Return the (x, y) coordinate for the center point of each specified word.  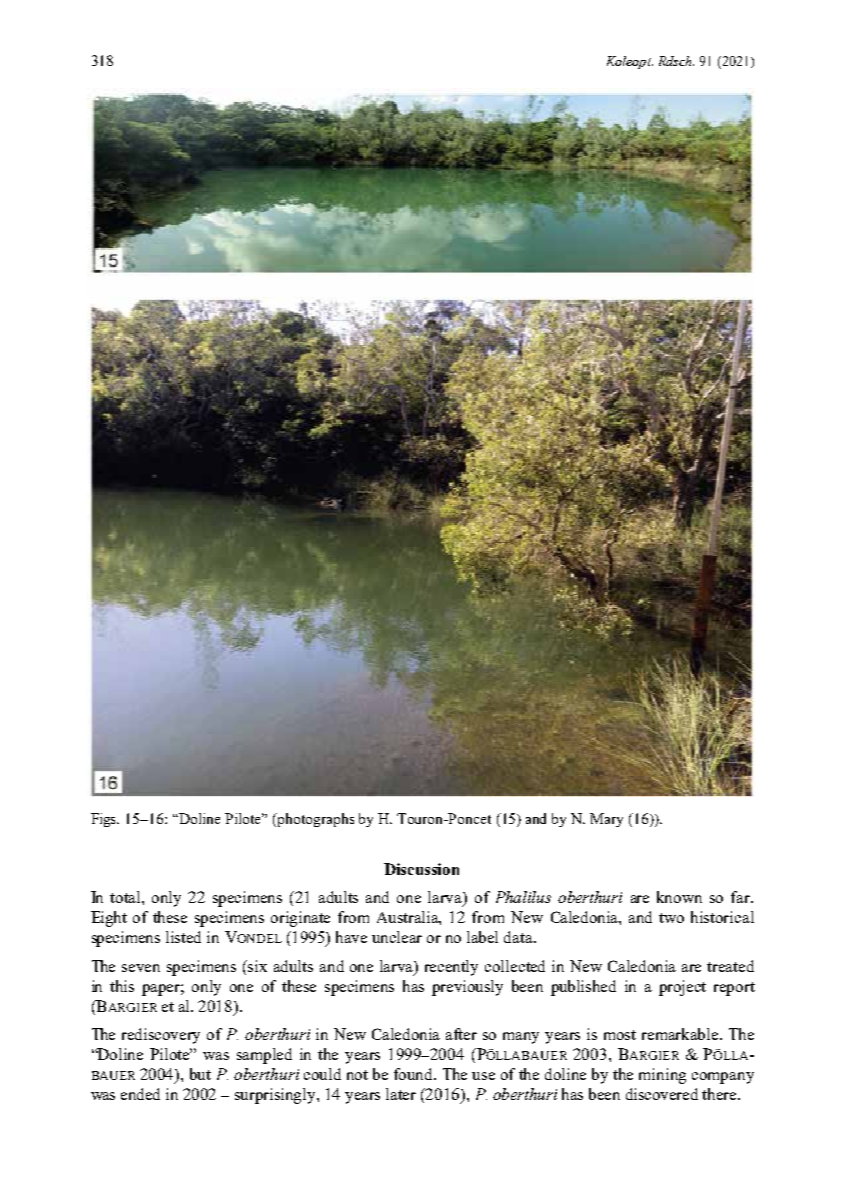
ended (140, 1094)
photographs (315, 820)
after (461, 1034)
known (679, 897)
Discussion (421, 869)
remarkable (681, 1034)
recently (451, 968)
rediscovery (161, 1036)
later (401, 1094)
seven (141, 968)
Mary (606, 820)
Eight (109, 919)
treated (730, 966)
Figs (105, 820)
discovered (662, 1094)
